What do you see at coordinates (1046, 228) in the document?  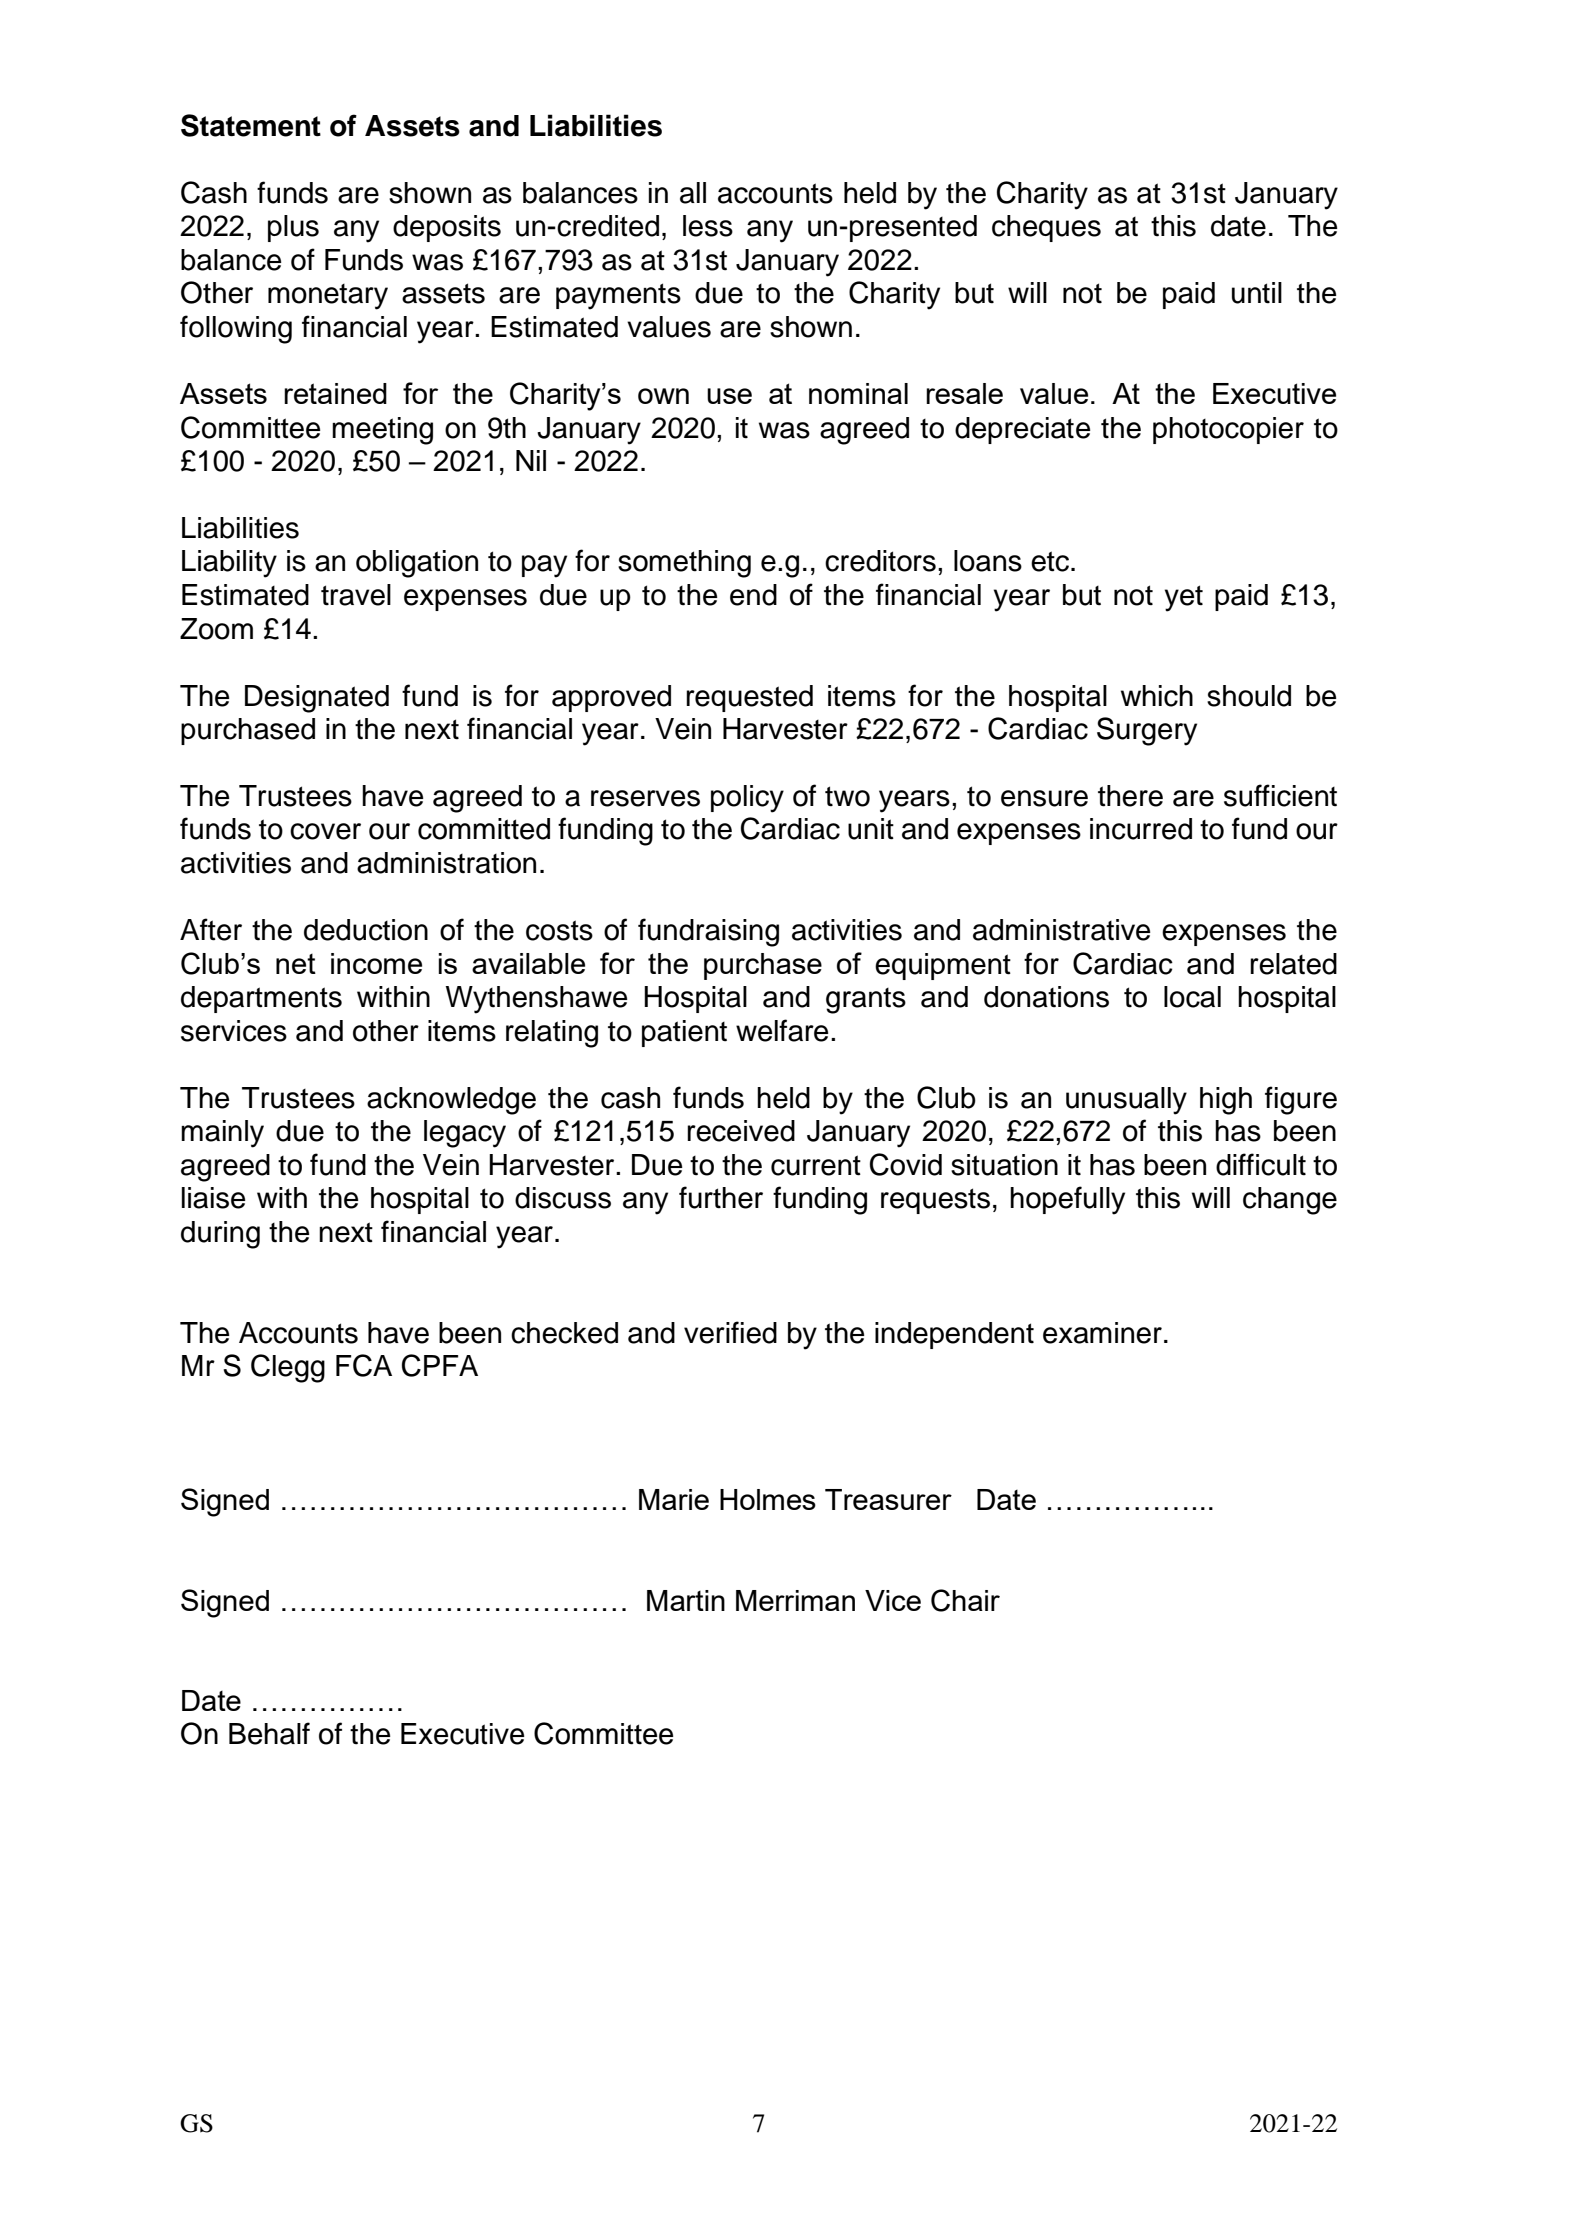 I see `cheques` at bounding box center [1046, 228].
